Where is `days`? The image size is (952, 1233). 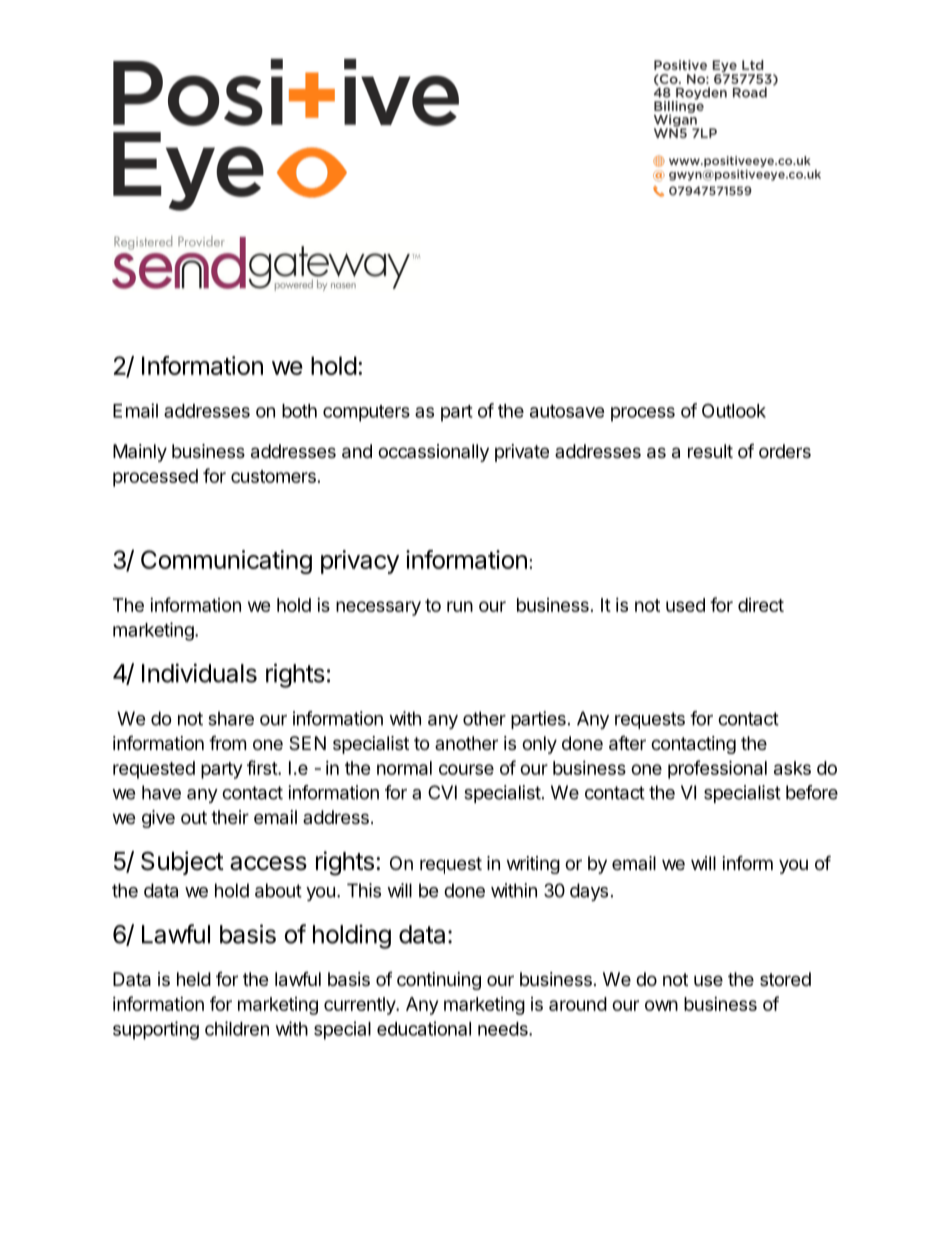 days is located at coordinates (589, 892).
